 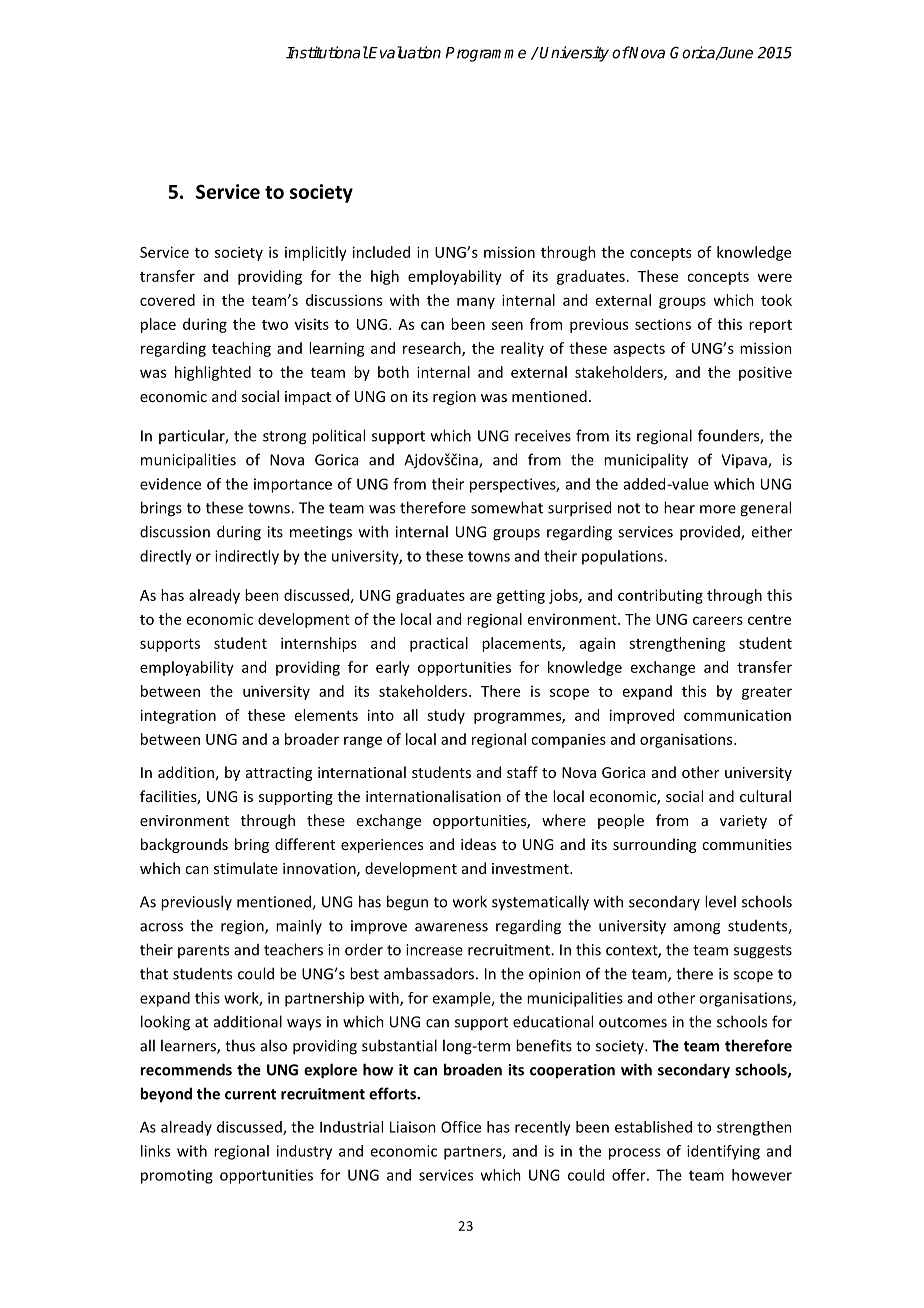 I want to click on Evaluation, so click(x=404, y=52).
